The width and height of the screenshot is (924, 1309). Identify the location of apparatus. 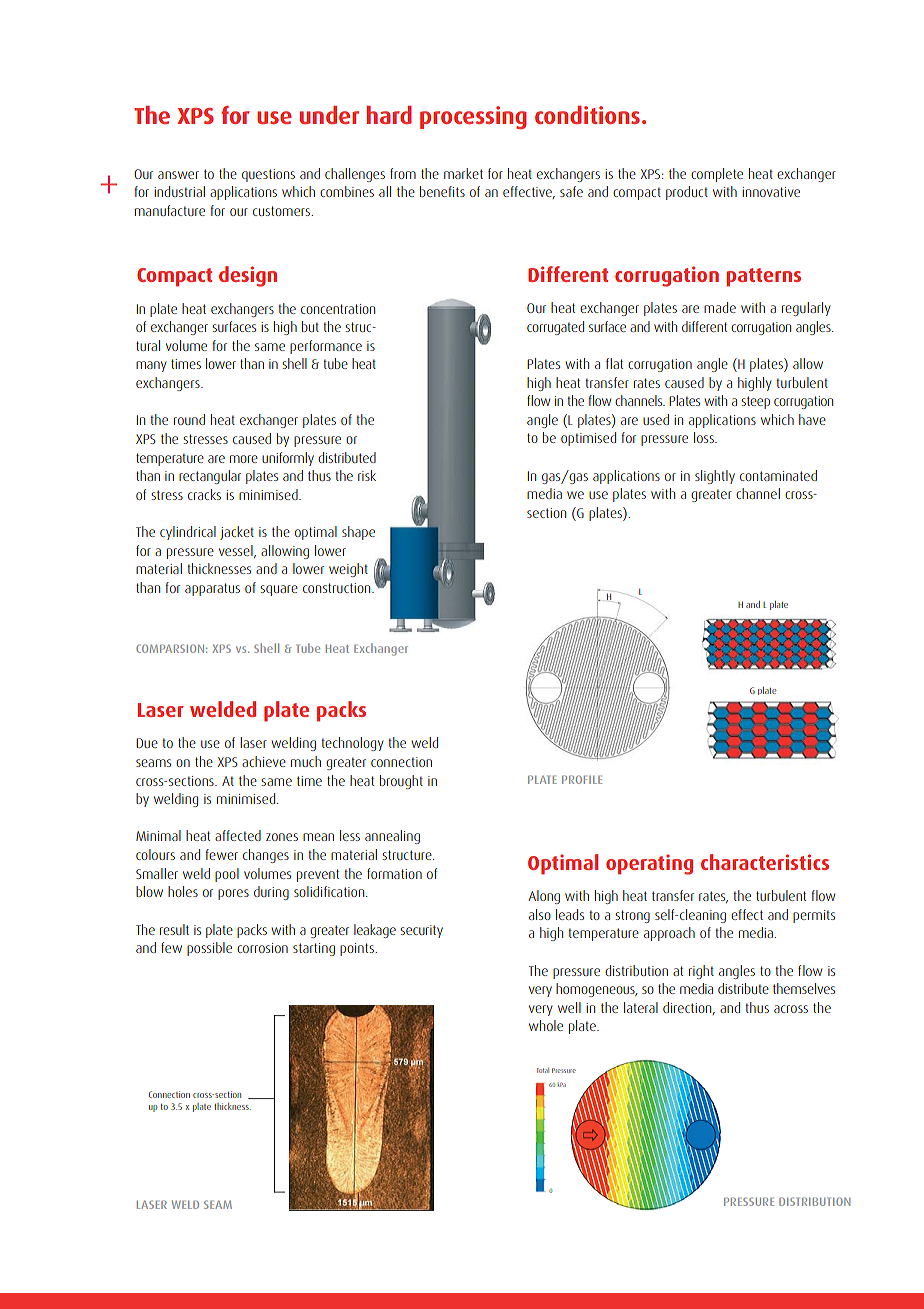
(212, 589).
